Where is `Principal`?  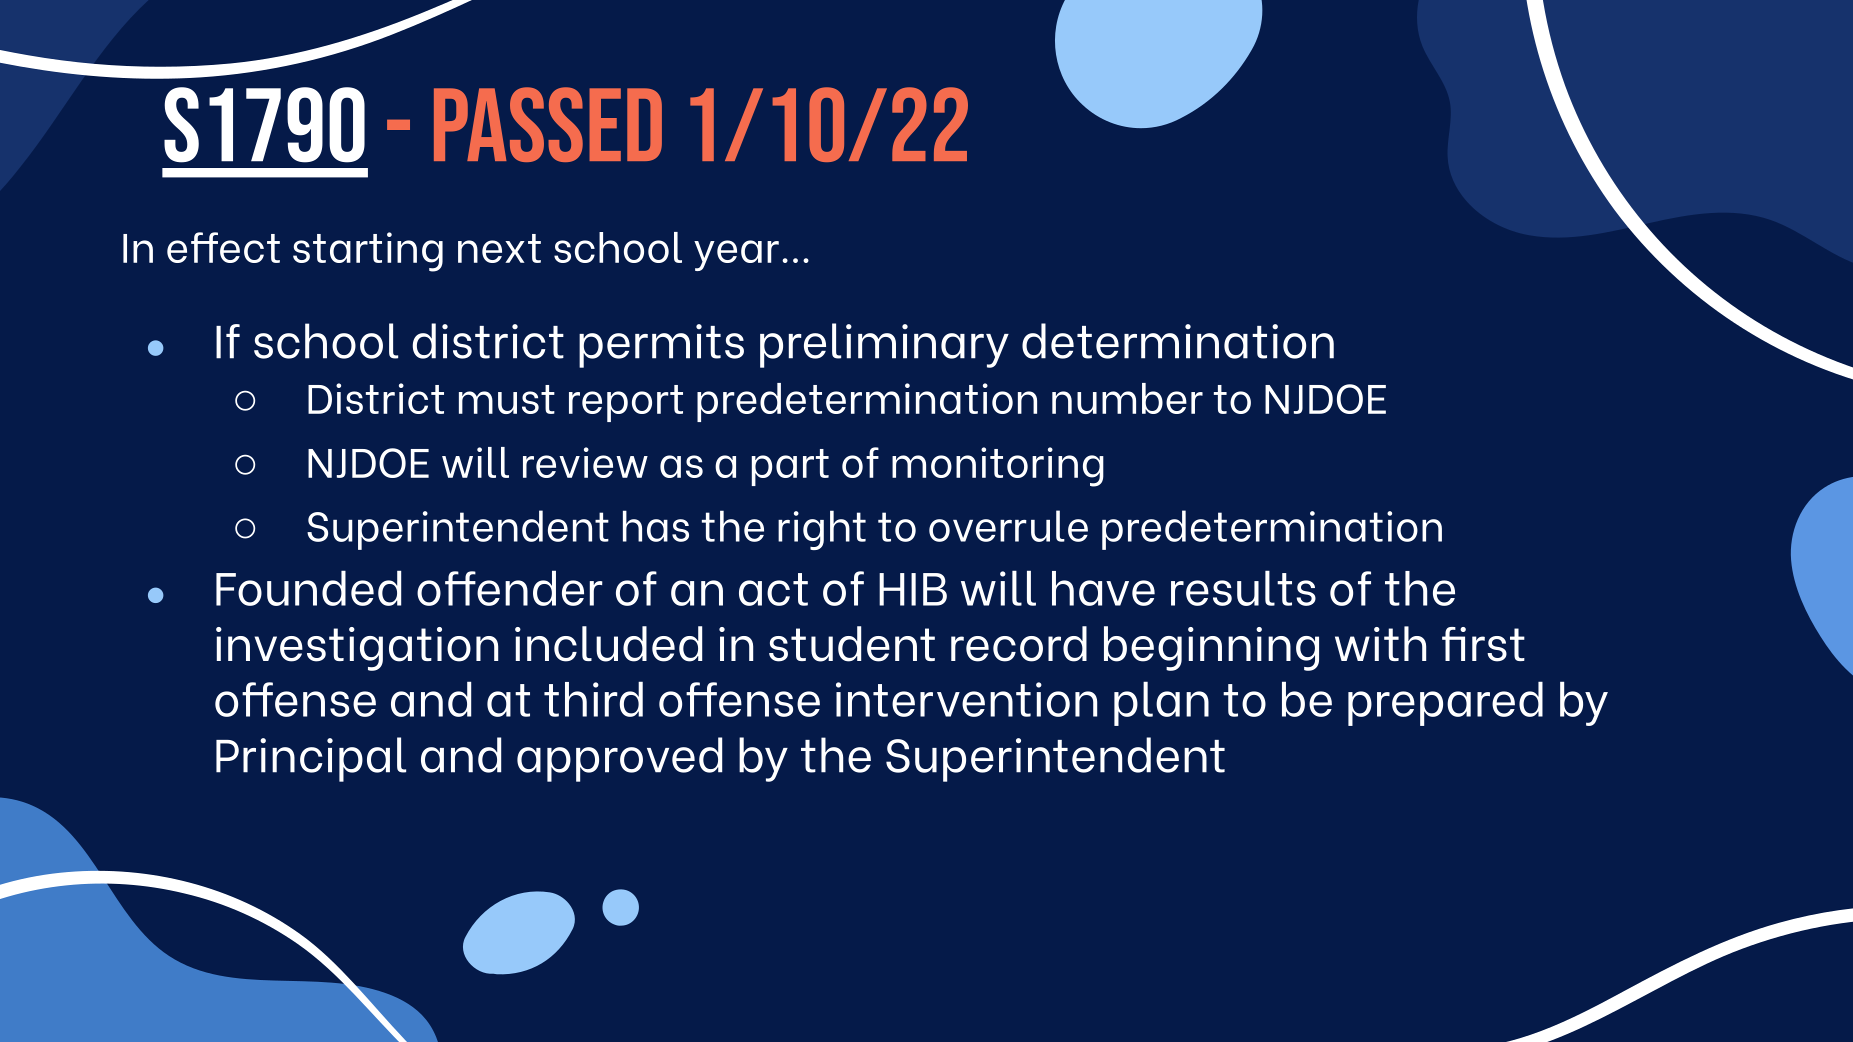
Principal is located at coordinates (311, 759).
